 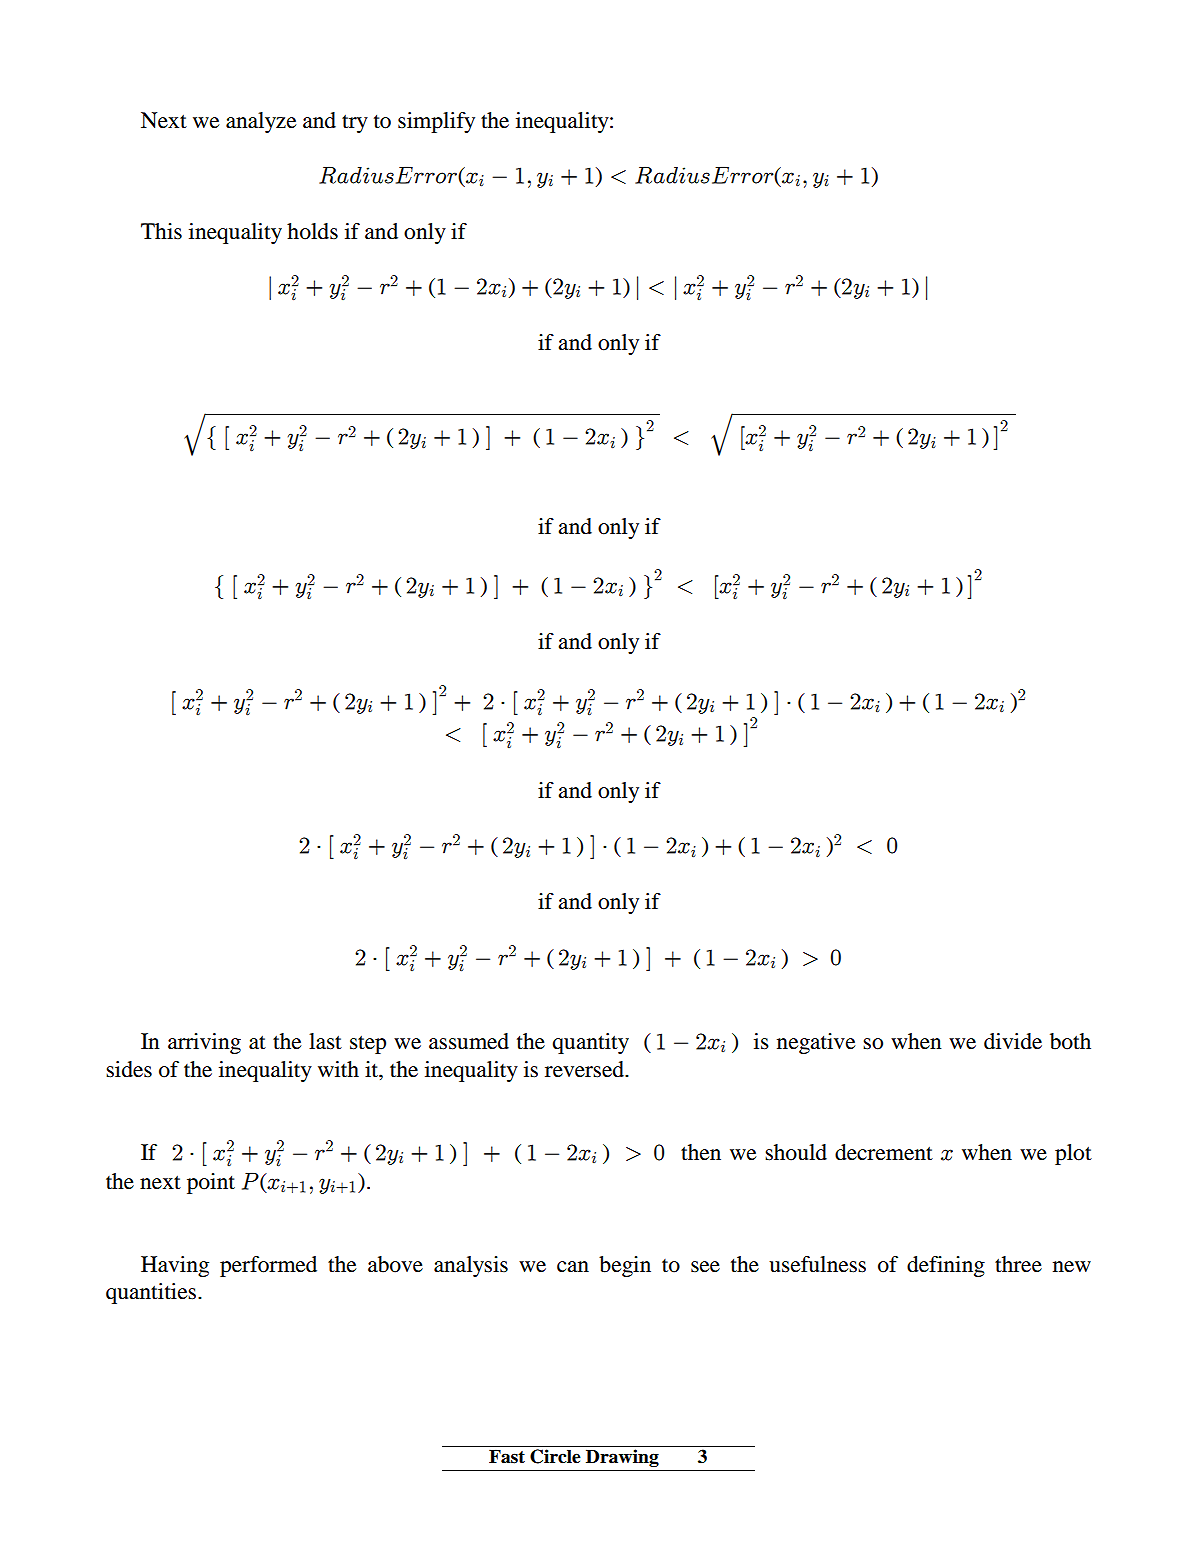 I want to click on arriving, so click(x=204, y=1043).
